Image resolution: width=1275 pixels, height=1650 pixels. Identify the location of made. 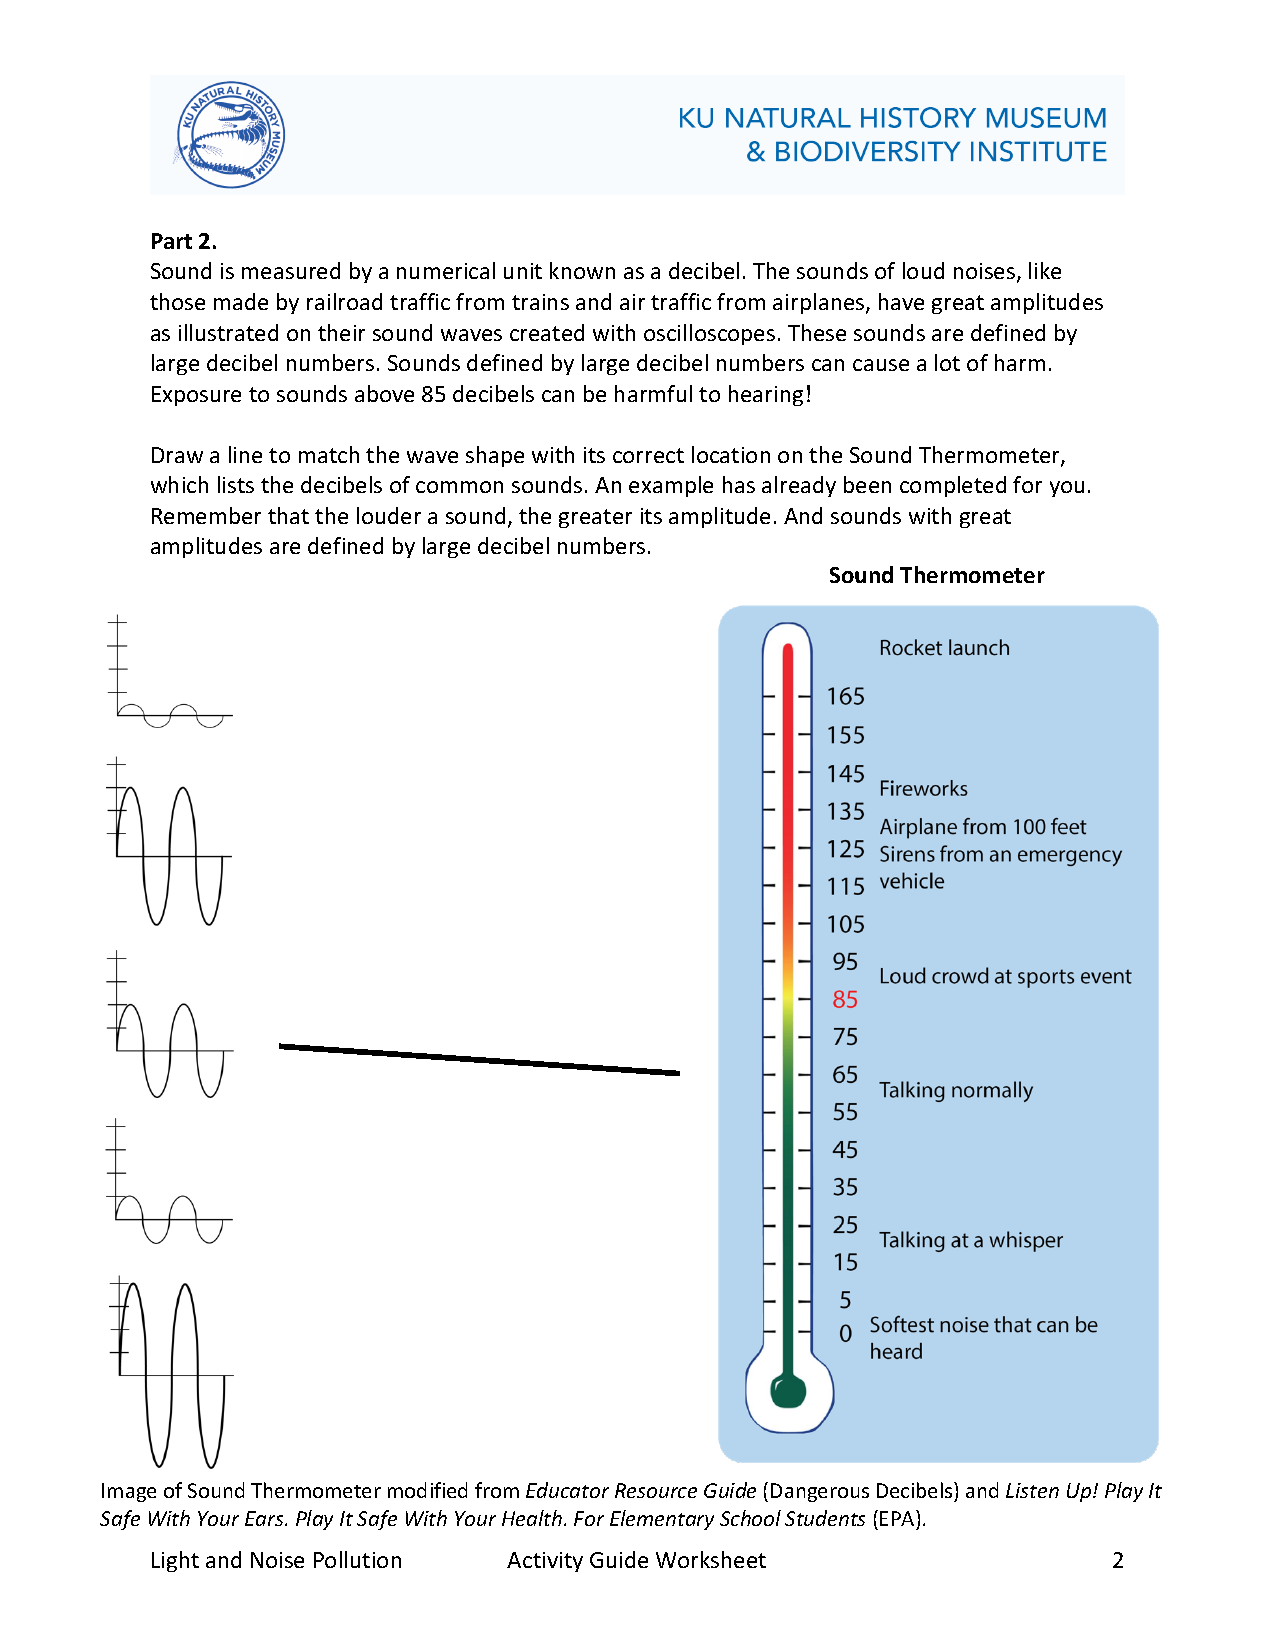
(241, 301).
